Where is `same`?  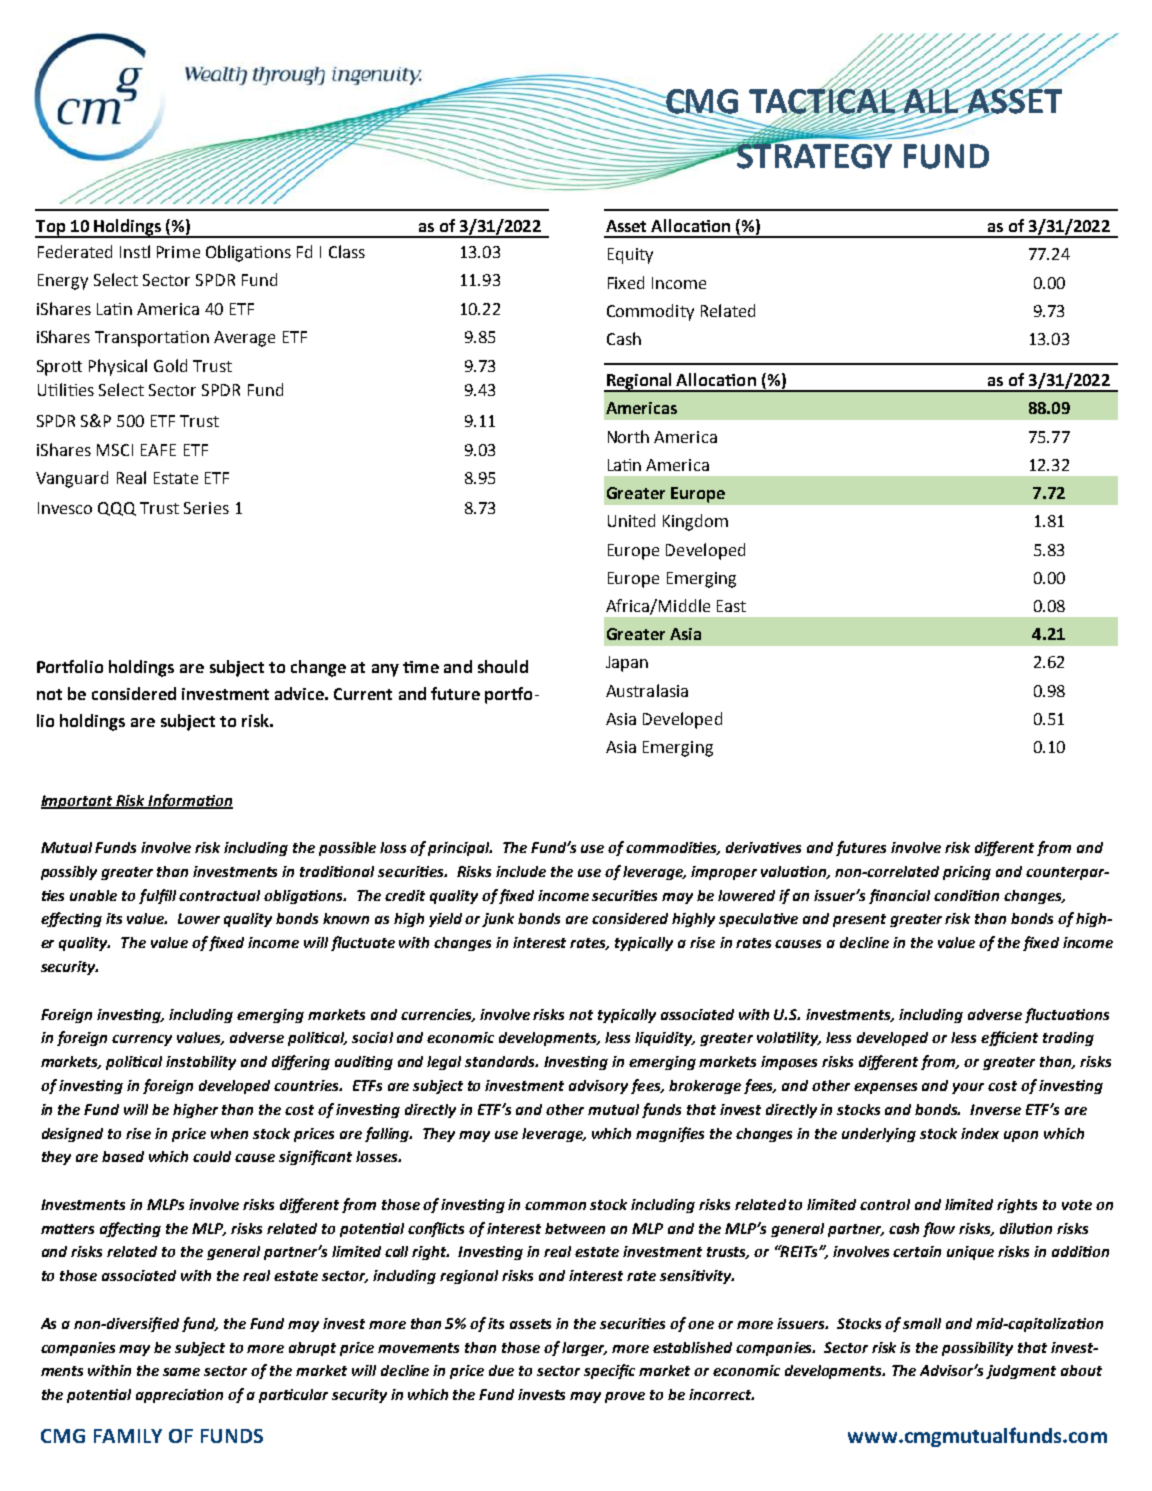
same is located at coordinates (181, 1372).
